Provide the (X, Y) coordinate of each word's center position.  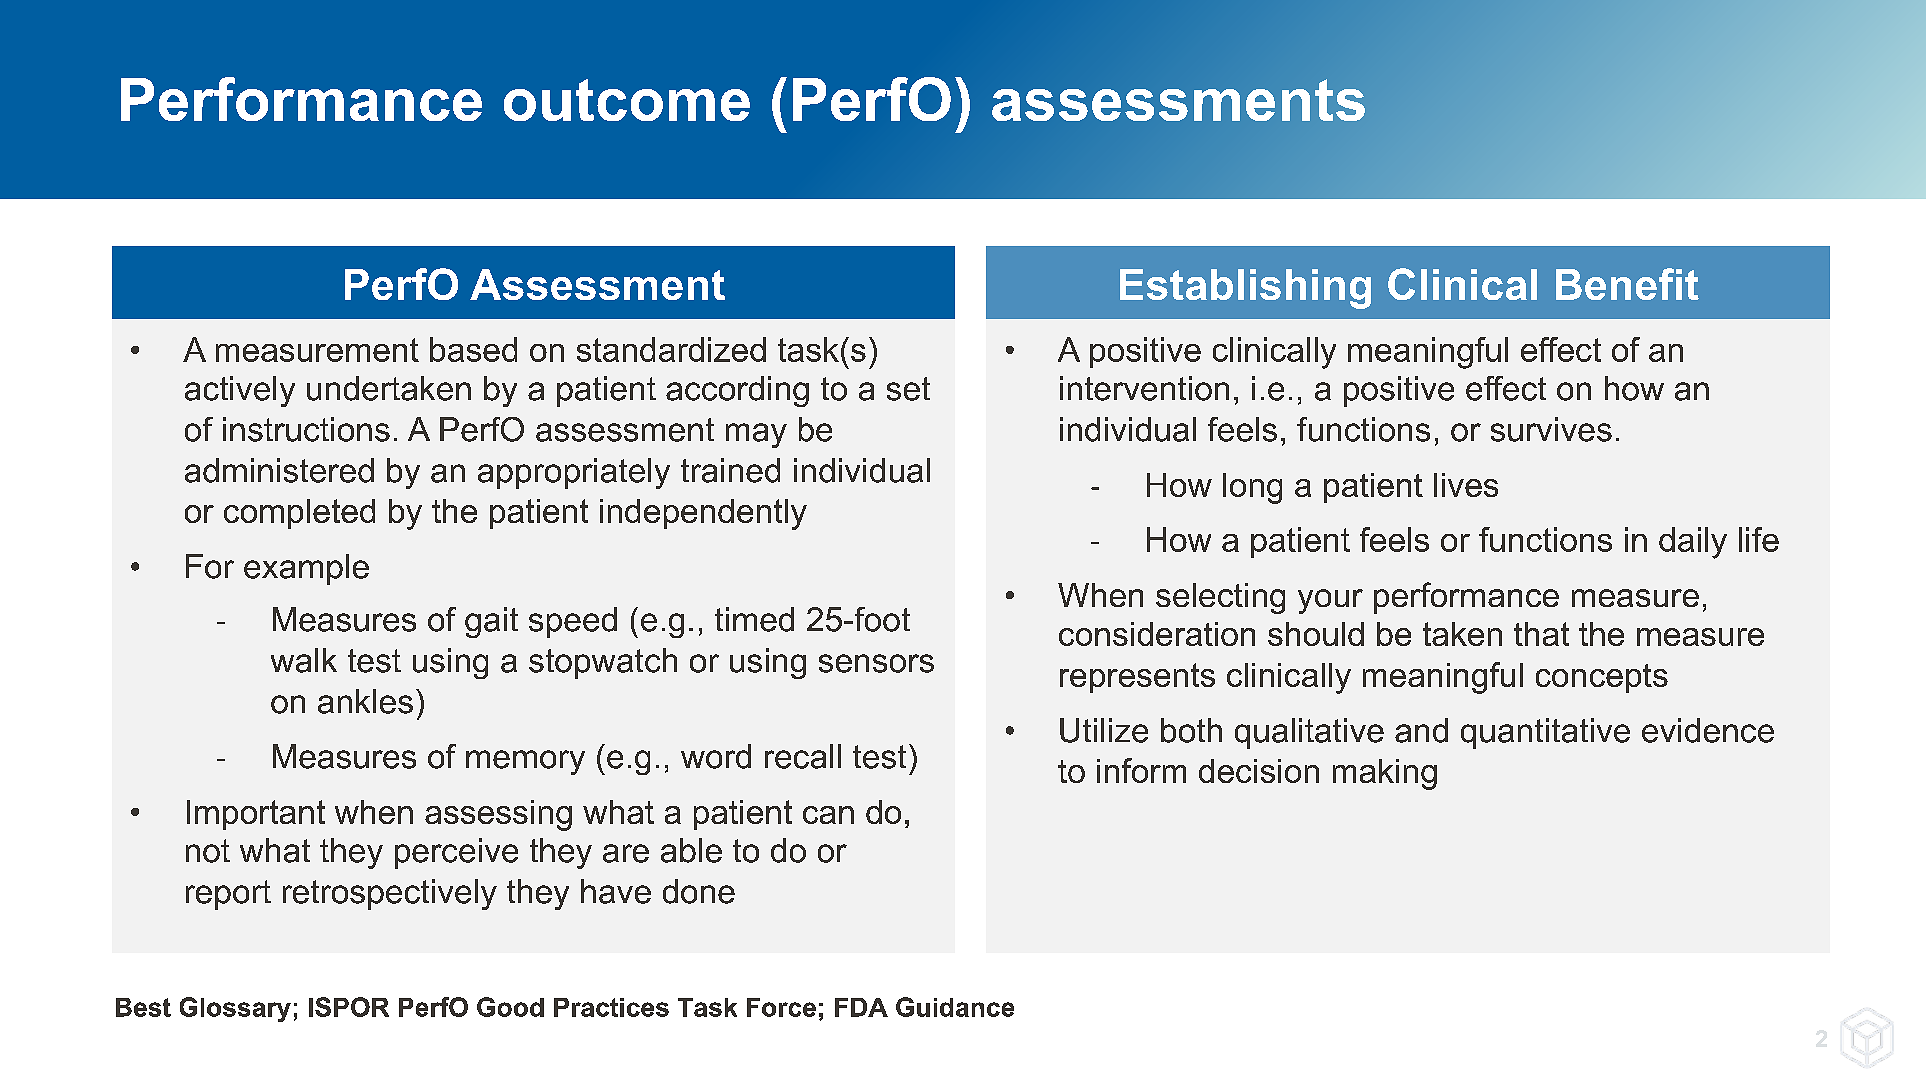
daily (1693, 543)
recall (803, 756)
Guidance (955, 1007)
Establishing (1245, 289)
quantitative (1545, 733)
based (473, 349)
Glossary (235, 1009)
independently (703, 514)
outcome (627, 100)
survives (1551, 429)
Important (256, 815)
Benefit (1627, 284)
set (908, 389)
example (306, 569)
